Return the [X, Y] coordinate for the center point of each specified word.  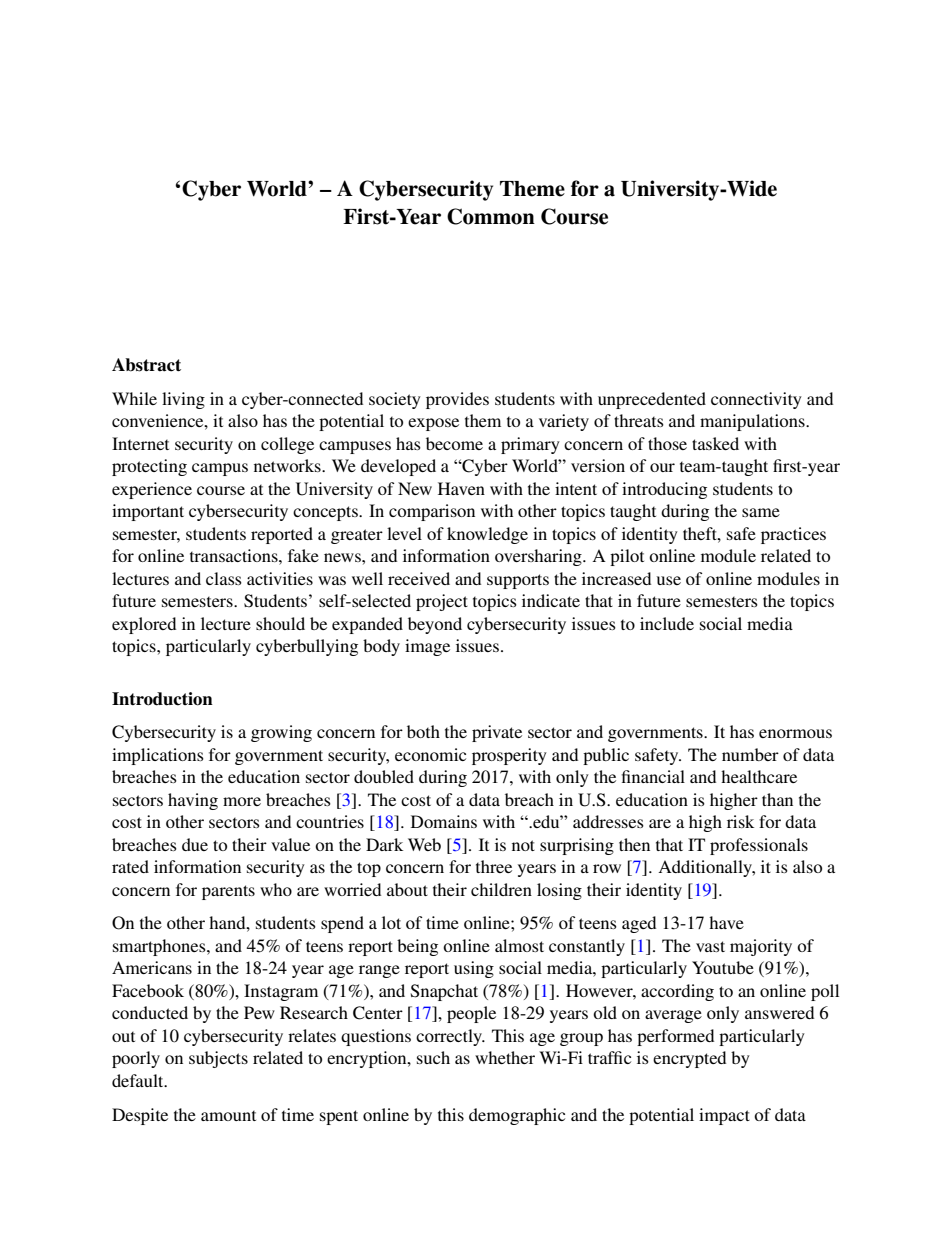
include [667, 623]
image [427, 647]
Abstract [146, 365]
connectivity [756, 400]
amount [228, 1116]
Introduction [162, 699]
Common [491, 216]
